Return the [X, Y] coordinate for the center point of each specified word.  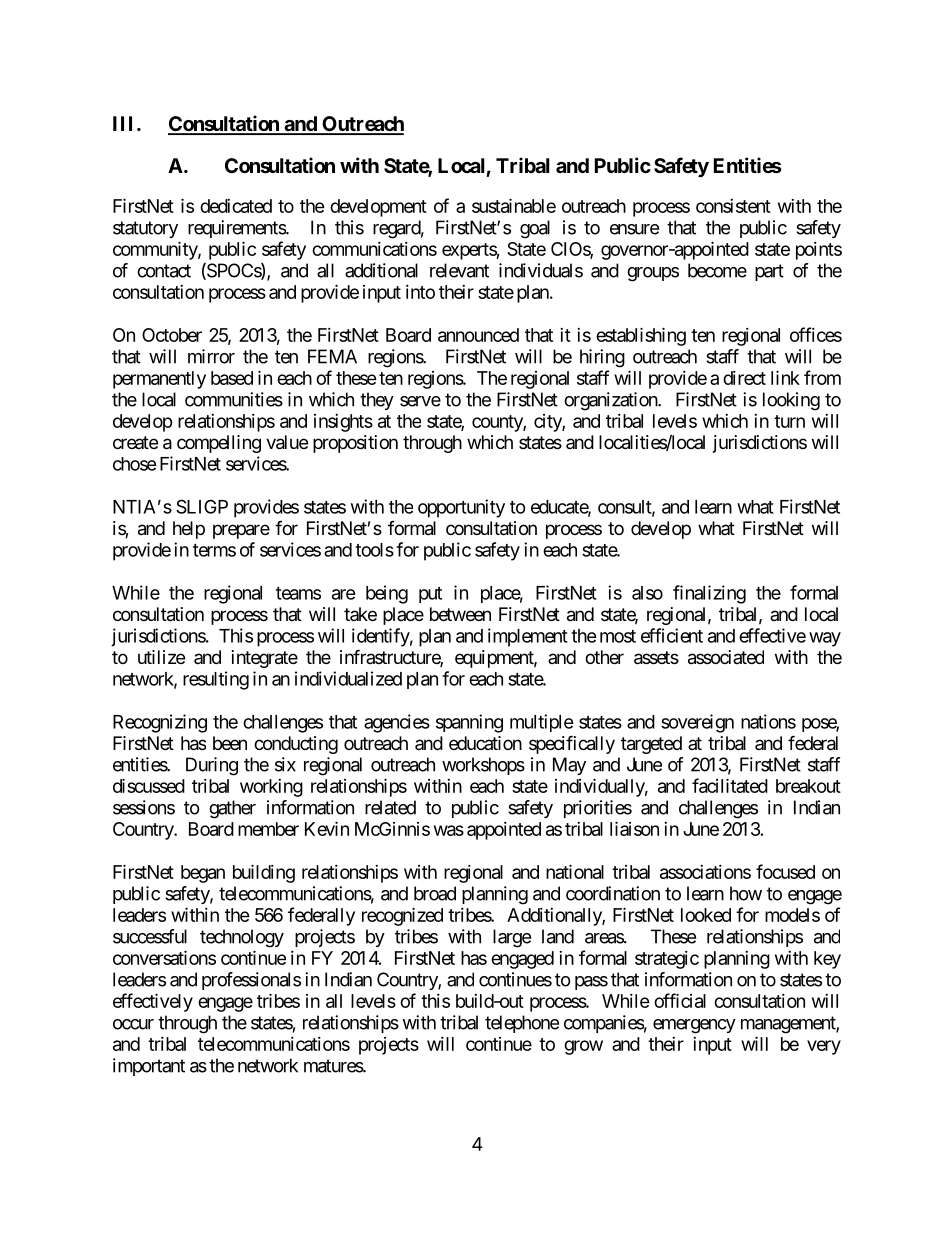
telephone [522, 1024]
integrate [265, 659]
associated [726, 657]
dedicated [236, 206]
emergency [694, 1026]
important [149, 1067]
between [460, 614]
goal [535, 229]
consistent [733, 206]
